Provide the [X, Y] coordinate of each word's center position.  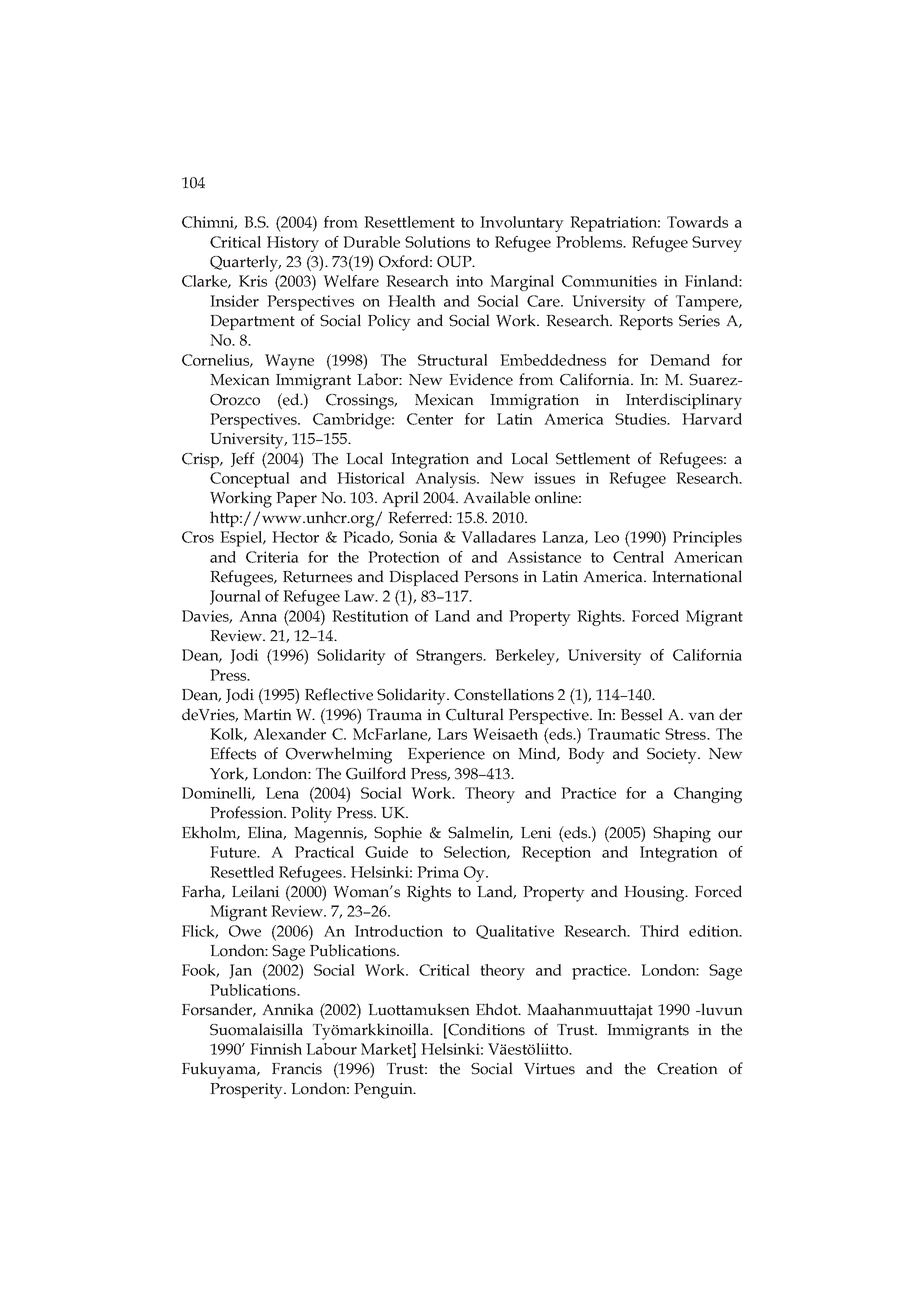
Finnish [276, 1049]
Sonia [418, 537]
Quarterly [245, 263]
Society [673, 756]
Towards [697, 222]
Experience [446, 755]
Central [638, 557]
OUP [455, 262]
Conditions [485, 1030]
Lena [282, 793]
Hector [295, 537]
